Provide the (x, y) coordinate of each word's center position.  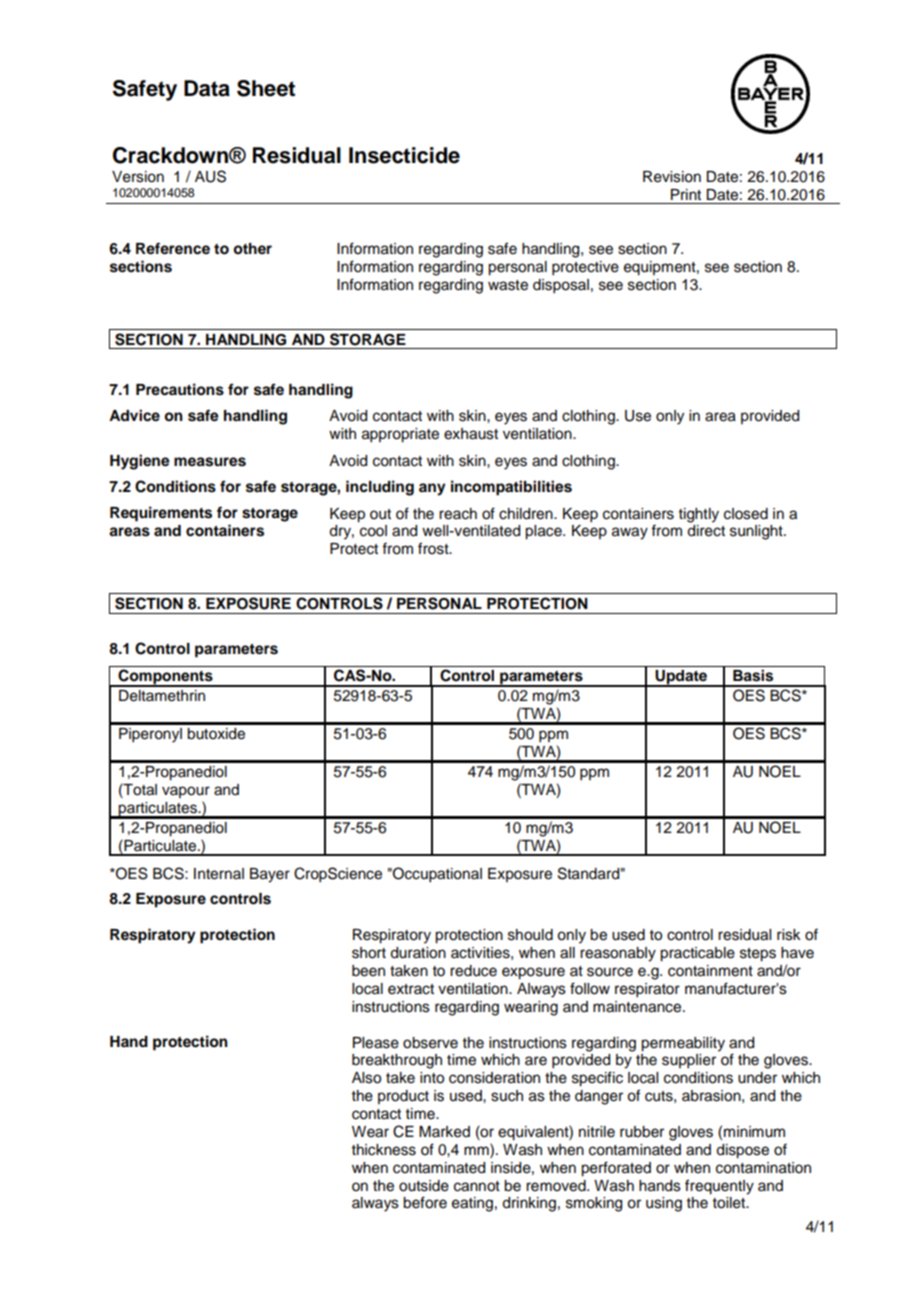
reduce (473, 971)
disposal (561, 286)
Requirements (161, 514)
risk (789, 935)
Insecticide (404, 155)
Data (207, 88)
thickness (384, 1150)
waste (508, 285)
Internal (219, 874)
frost (434, 548)
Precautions (180, 389)
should (530, 935)
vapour (186, 792)
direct (706, 531)
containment (710, 971)
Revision (672, 177)
